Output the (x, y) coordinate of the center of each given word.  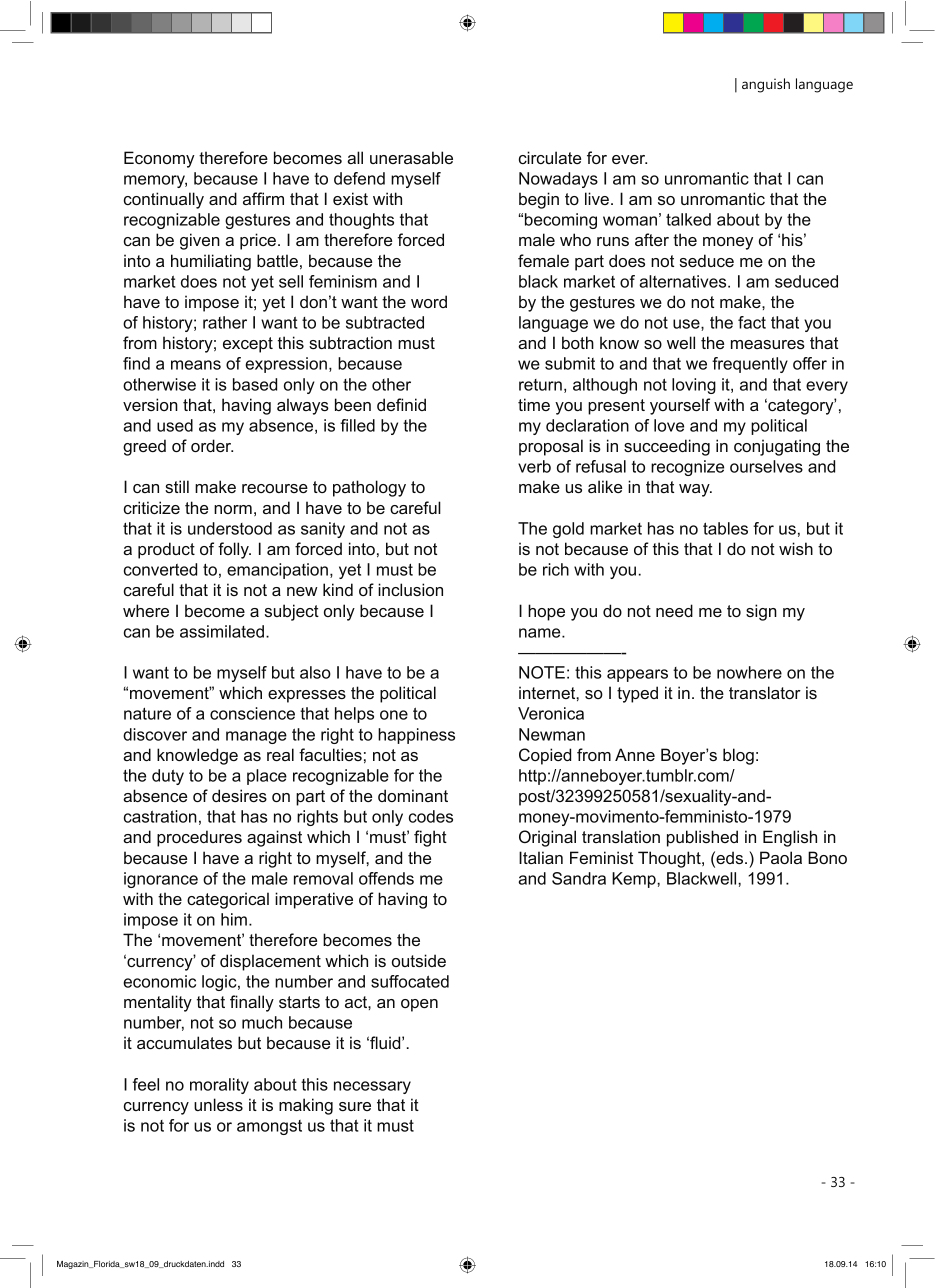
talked (688, 219)
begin (539, 200)
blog (738, 756)
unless (218, 1104)
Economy (159, 159)
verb (534, 466)
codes (431, 816)
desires (239, 795)
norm (233, 509)
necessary (372, 1087)
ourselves (766, 466)
